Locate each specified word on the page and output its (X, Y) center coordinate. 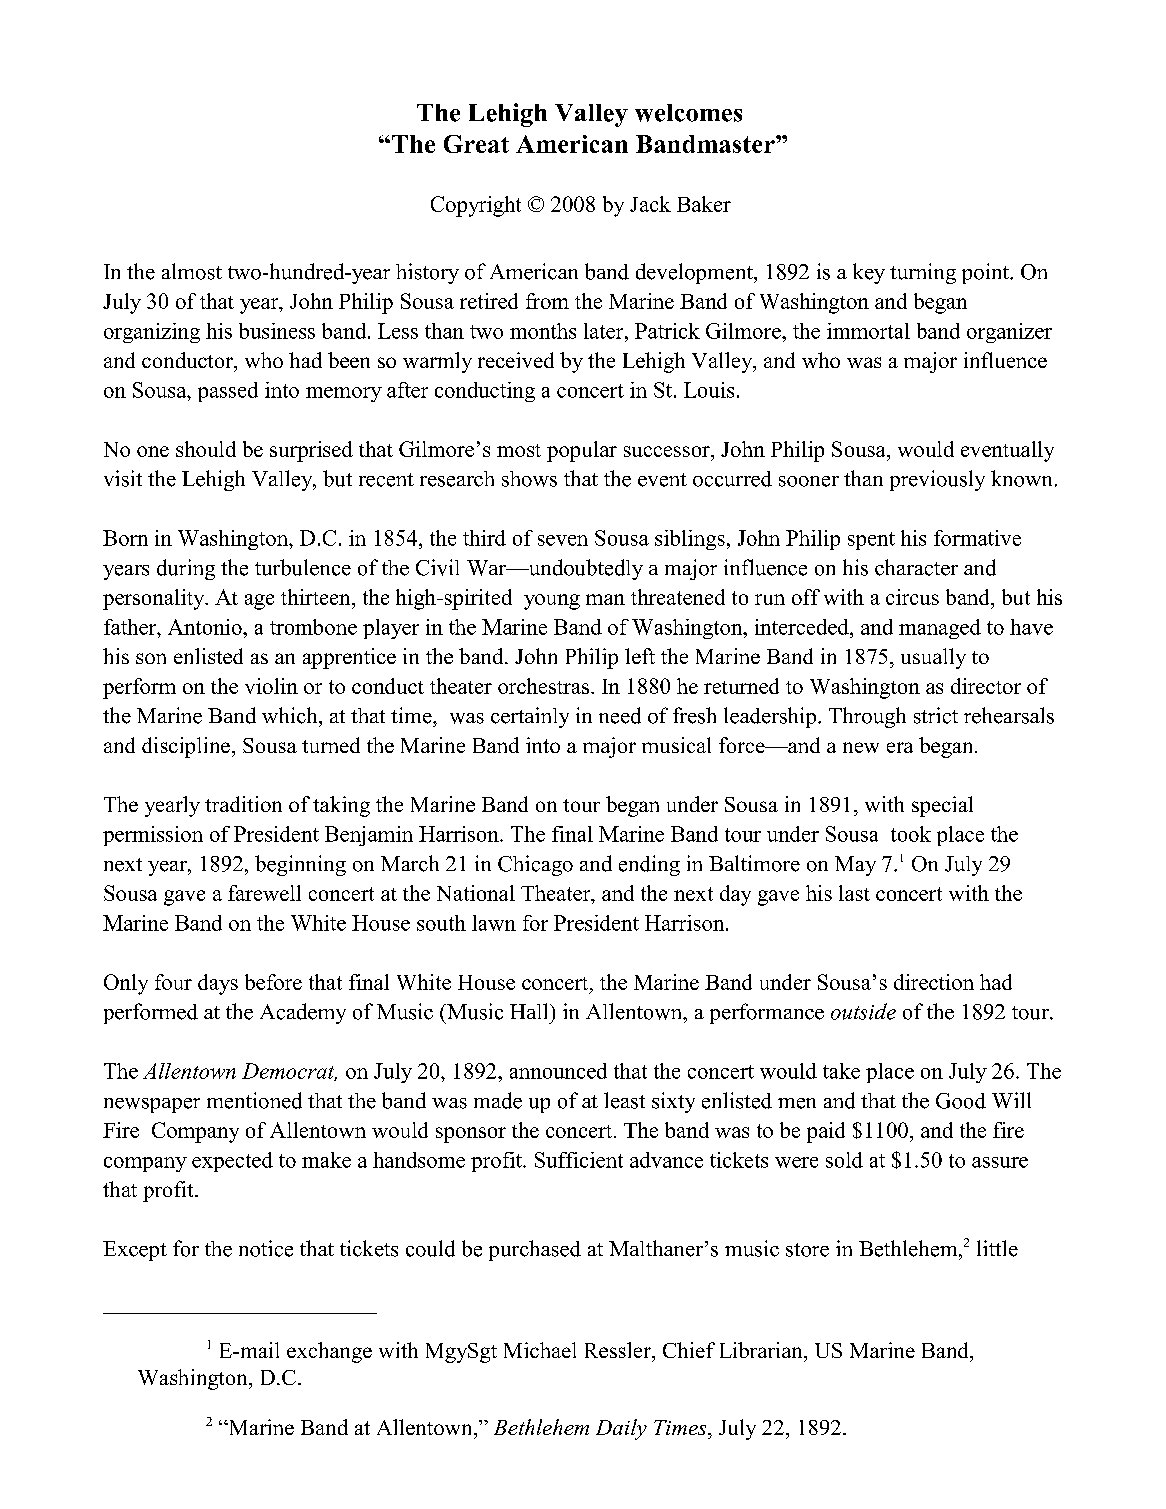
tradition (243, 804)
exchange (329, 1352)
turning (923, 273)
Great (476, 144)
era (900, 747)
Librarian (762, 1350)
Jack (650, 204)
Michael (540, 1350)
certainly (530, 717)
